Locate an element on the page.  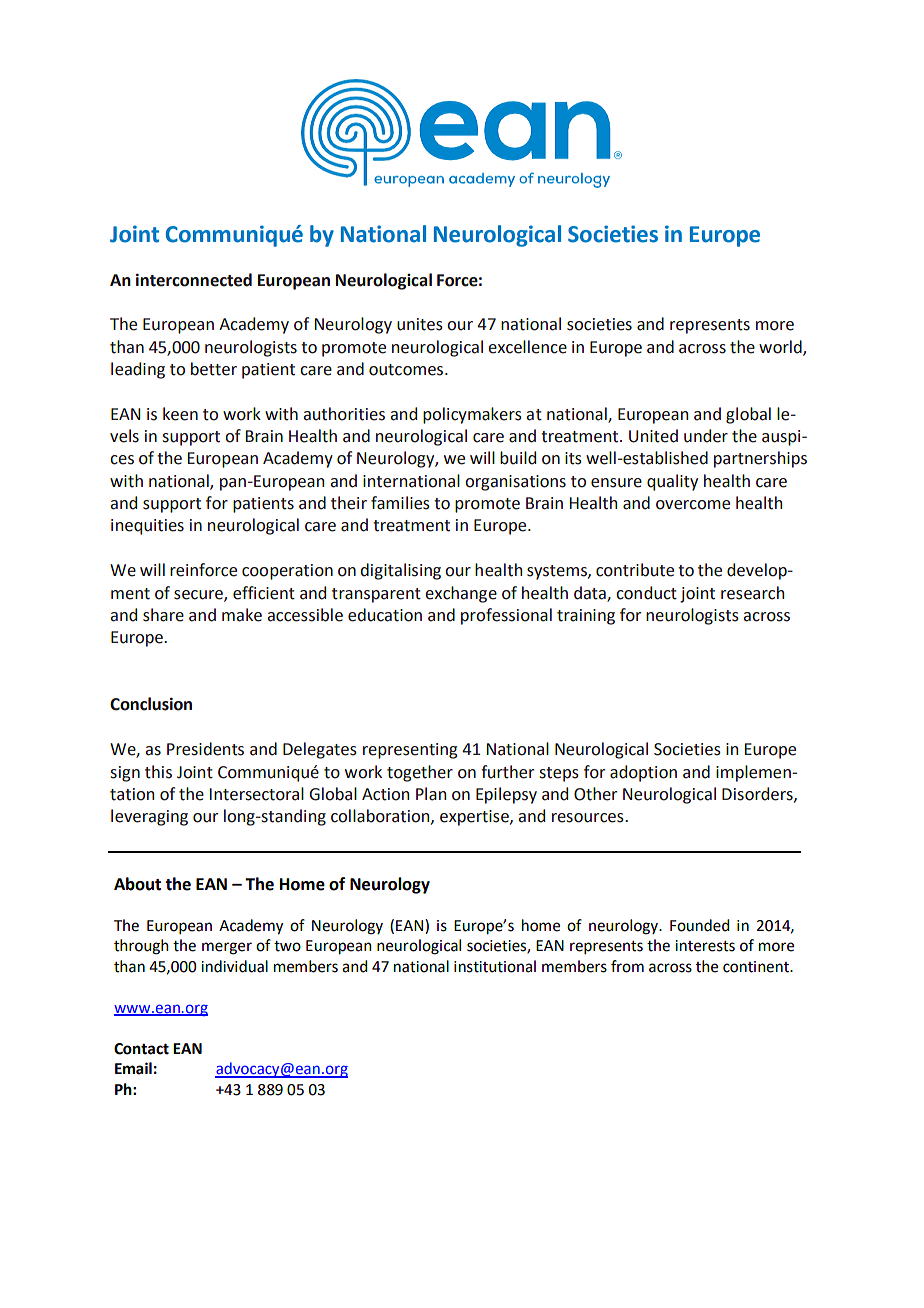
Conclusion is located at coordinates (151, 704).
